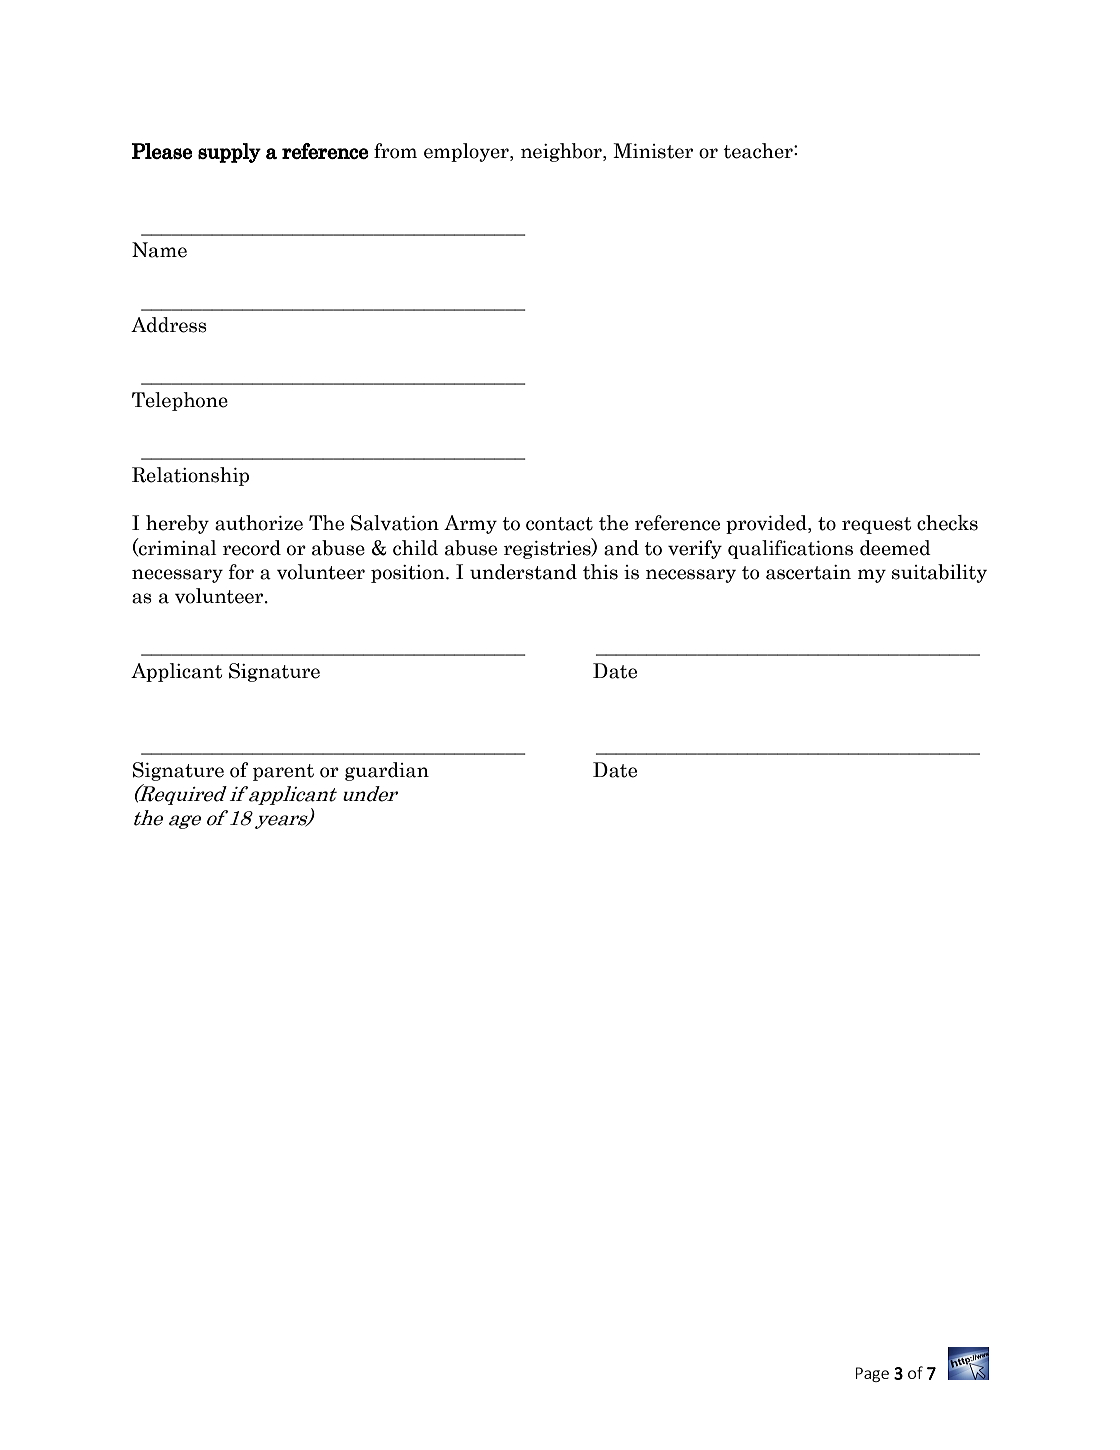 This screenshot has height=1450, width=1120. What do you see at coordinates (241, 572) in the screenshot?
I see `for` at bounding box center [241, 572].
